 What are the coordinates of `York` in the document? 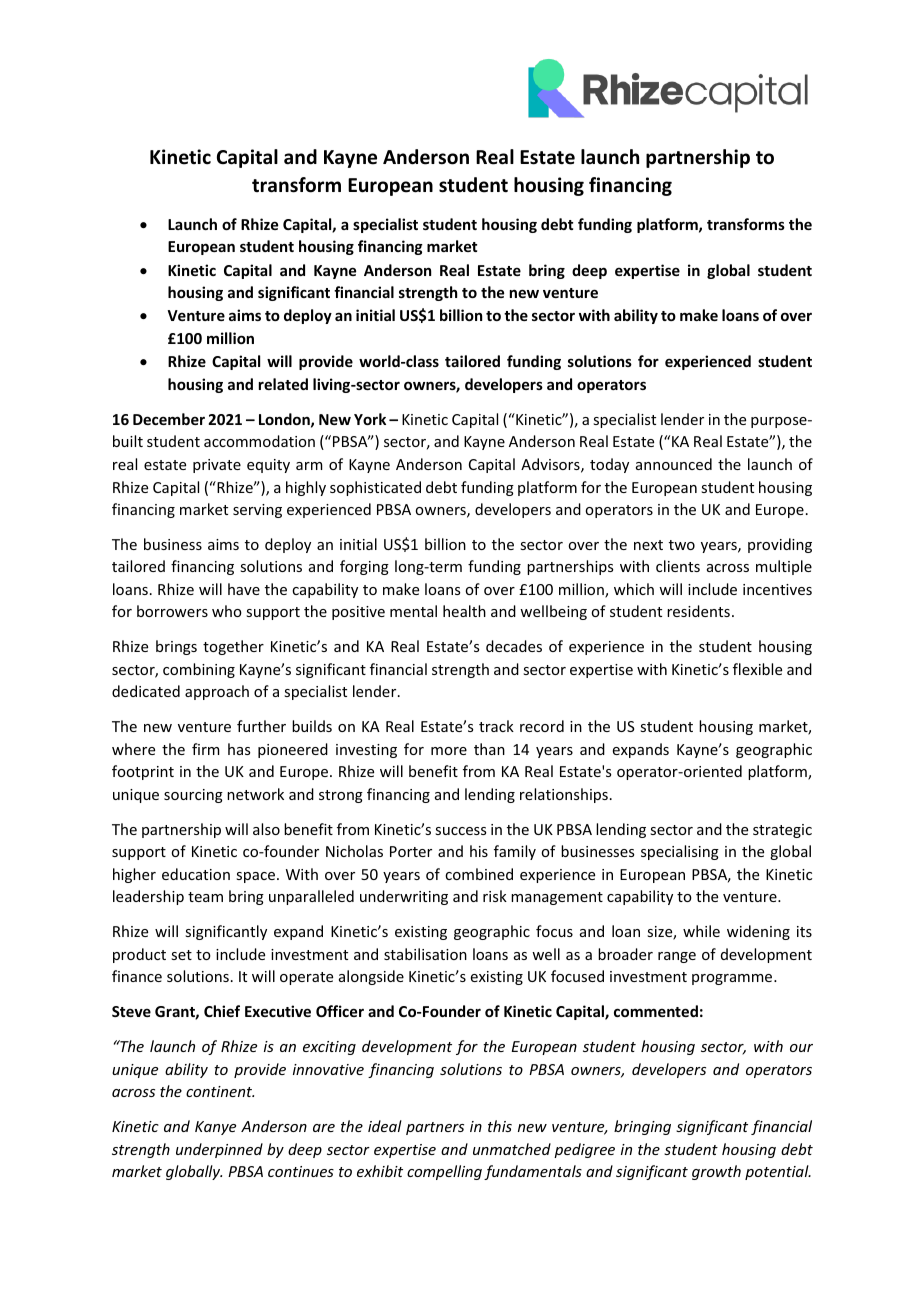 It's located at (370, 419).
